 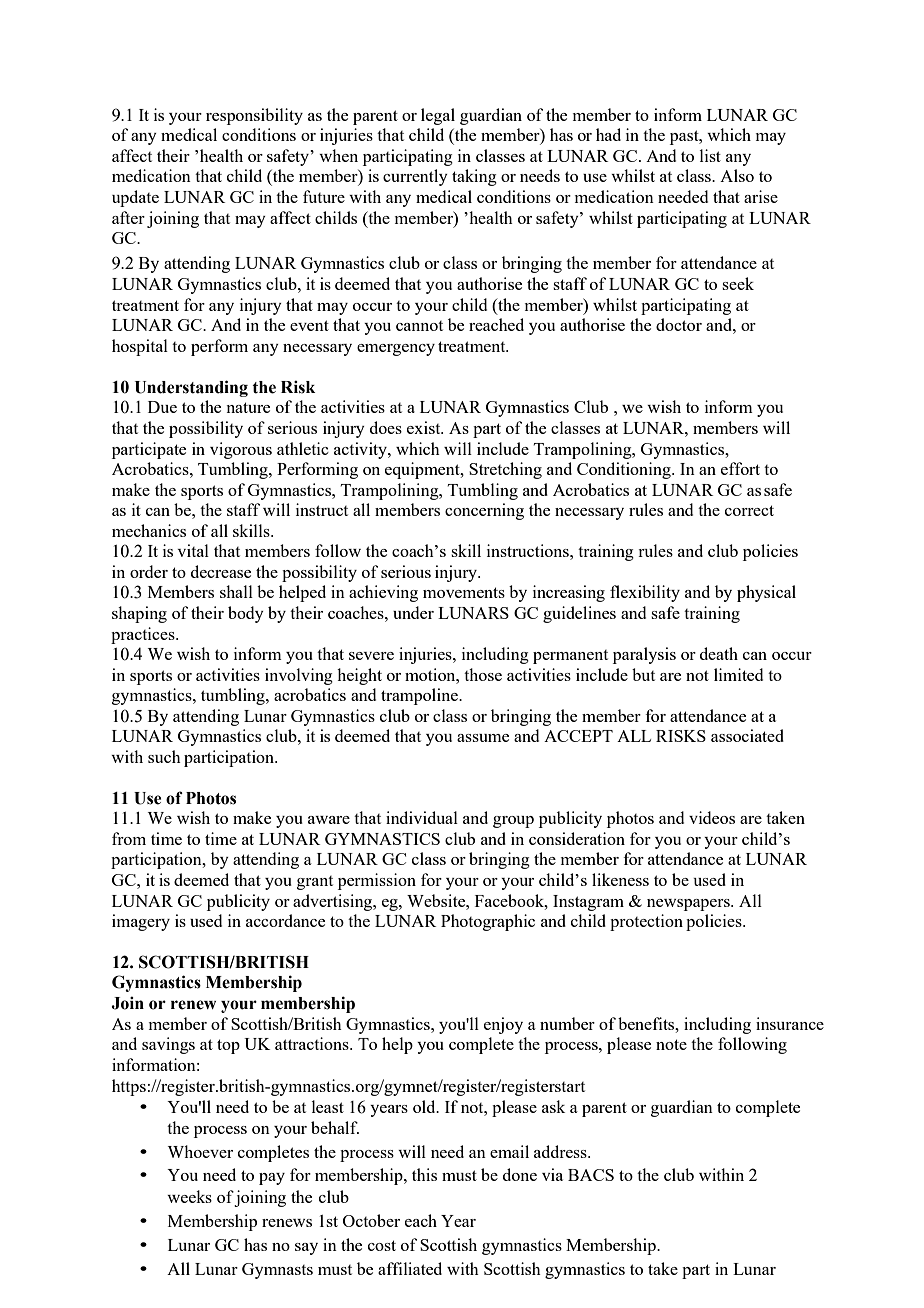 I want to click on nature, so click(x=248, y=407).
